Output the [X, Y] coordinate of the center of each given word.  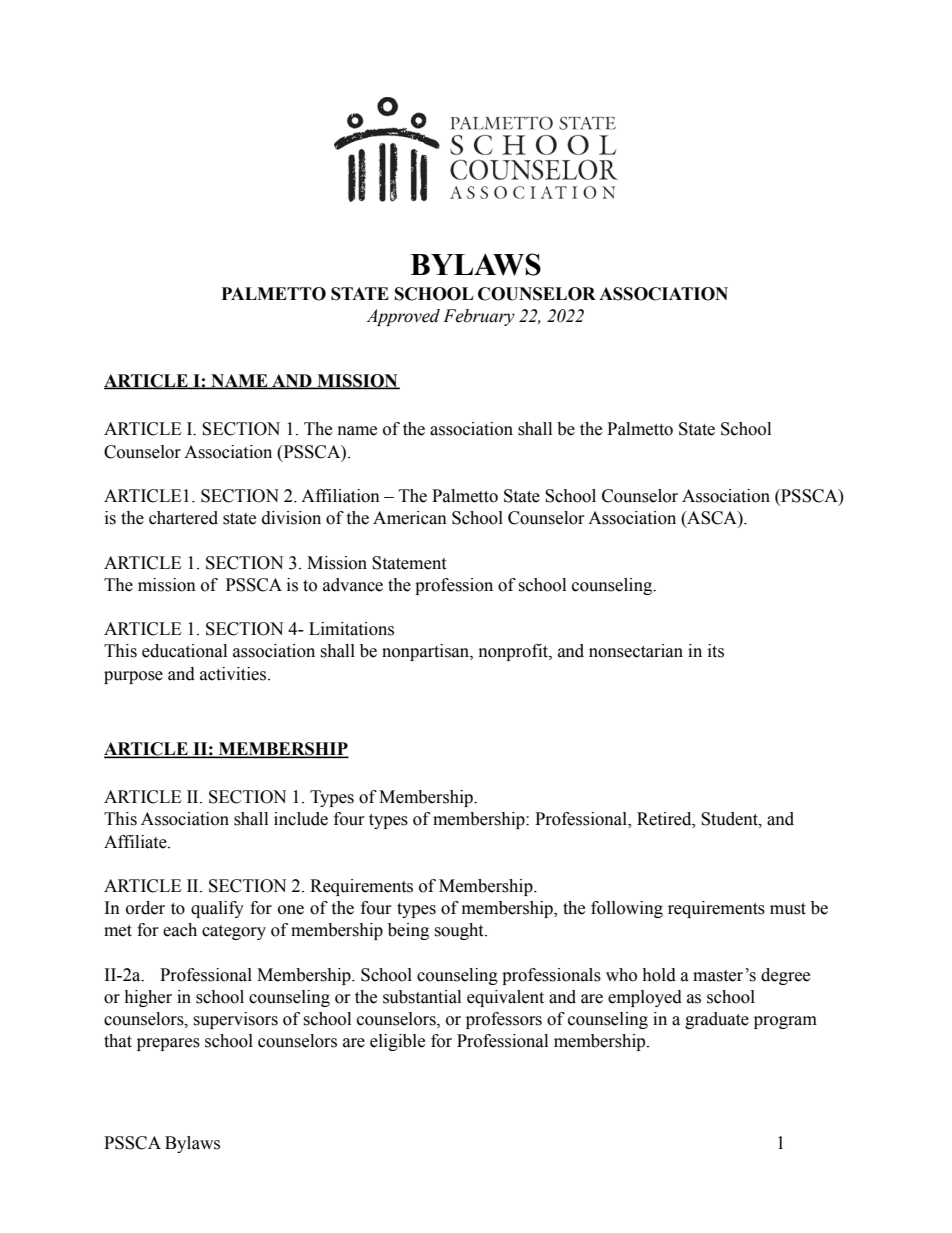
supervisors [235, 1020]
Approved [403, 317]
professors [504, 1020]
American [410, 518]
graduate [717, 1020]
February [479, 317]
